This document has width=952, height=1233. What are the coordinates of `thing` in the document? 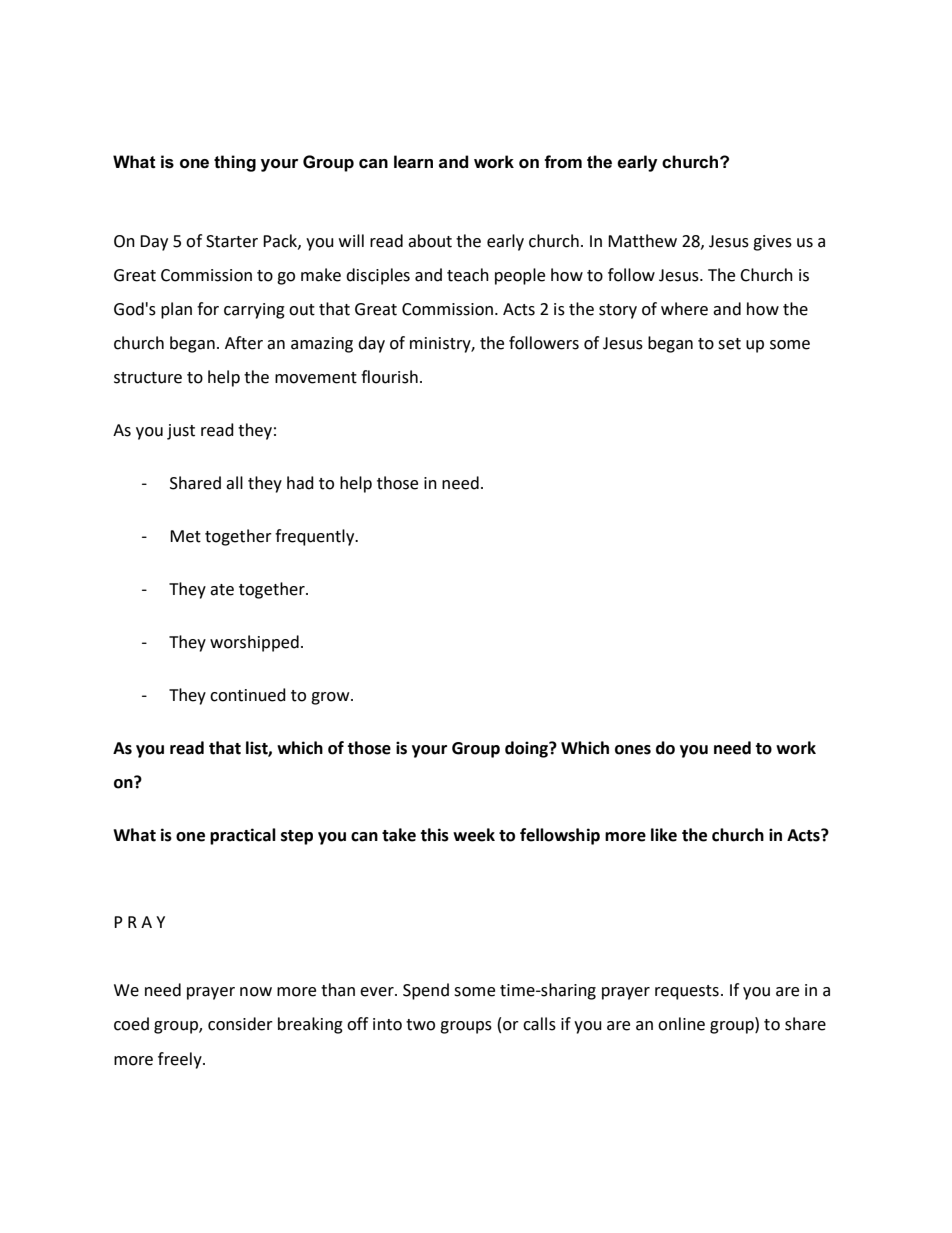 It's located at (235, 163).
